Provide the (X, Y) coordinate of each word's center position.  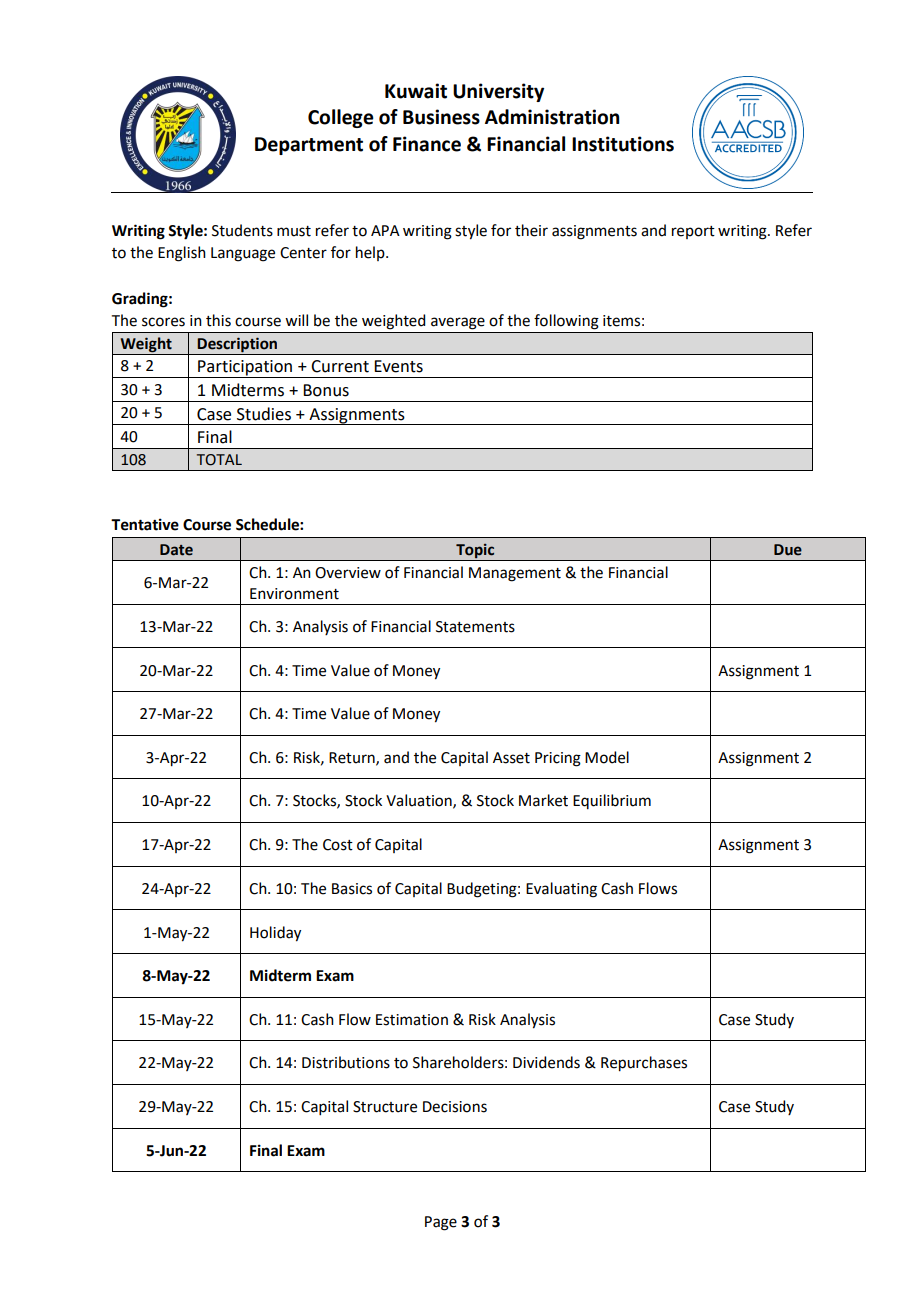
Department (309, 146)
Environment (294, 594)
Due (788, 550)
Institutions (623, 144)
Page (441, 1223)
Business (441, 117)
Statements (475, 627)
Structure (385, 1107)
